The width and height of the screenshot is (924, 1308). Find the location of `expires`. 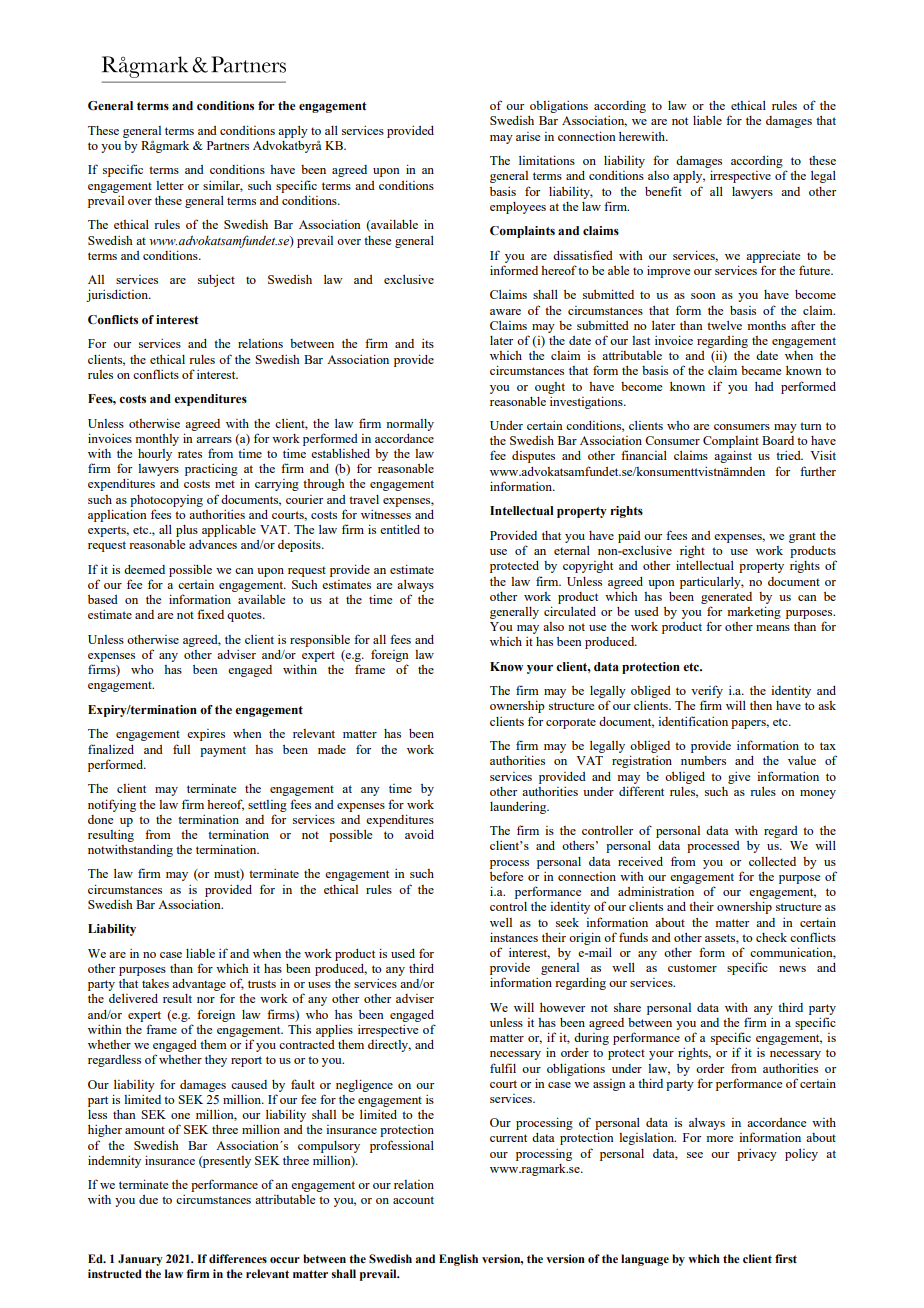

expires is located at coordinates (206, 735).
